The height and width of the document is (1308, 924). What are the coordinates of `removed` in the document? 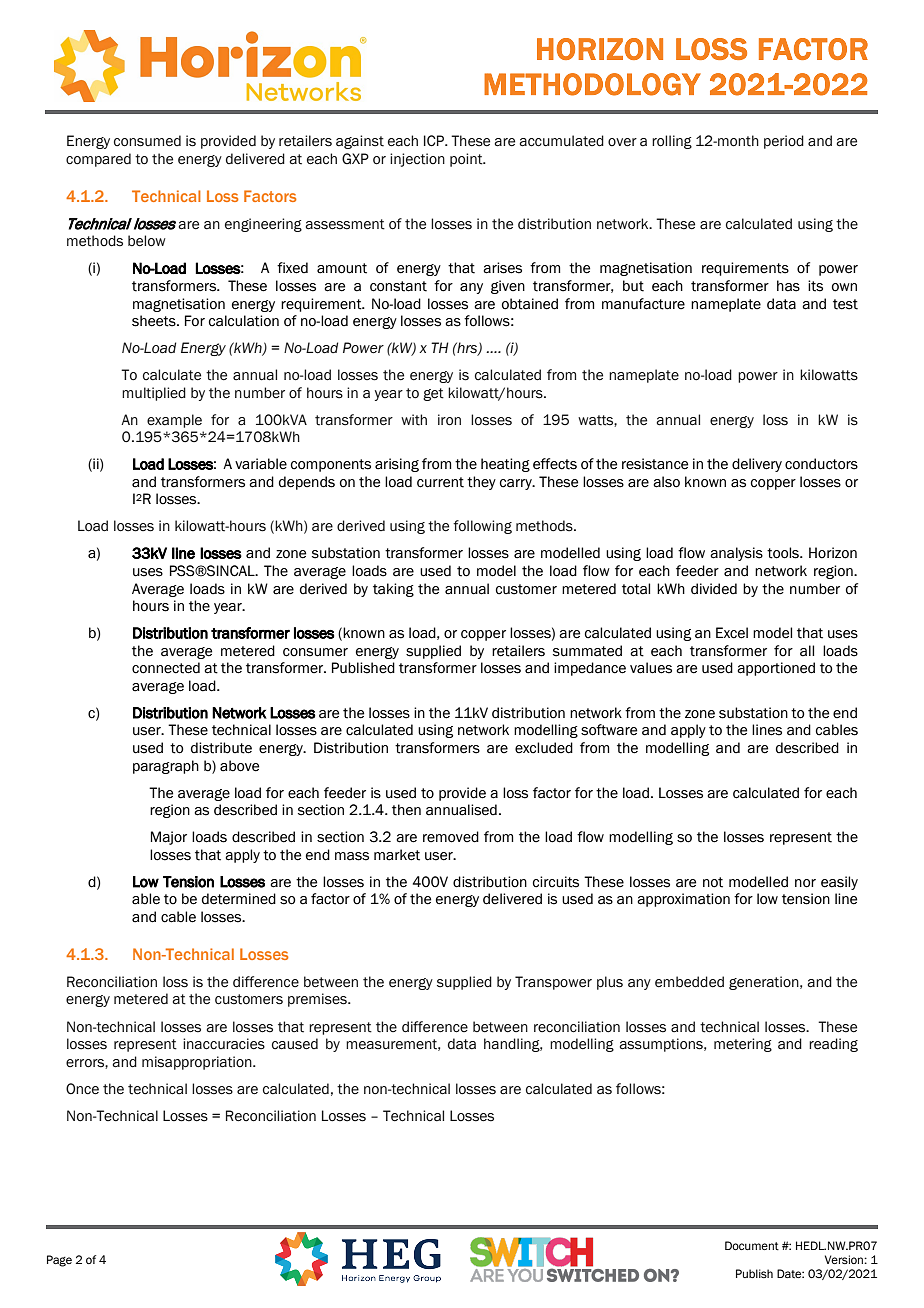 It's located at (451, 837).
